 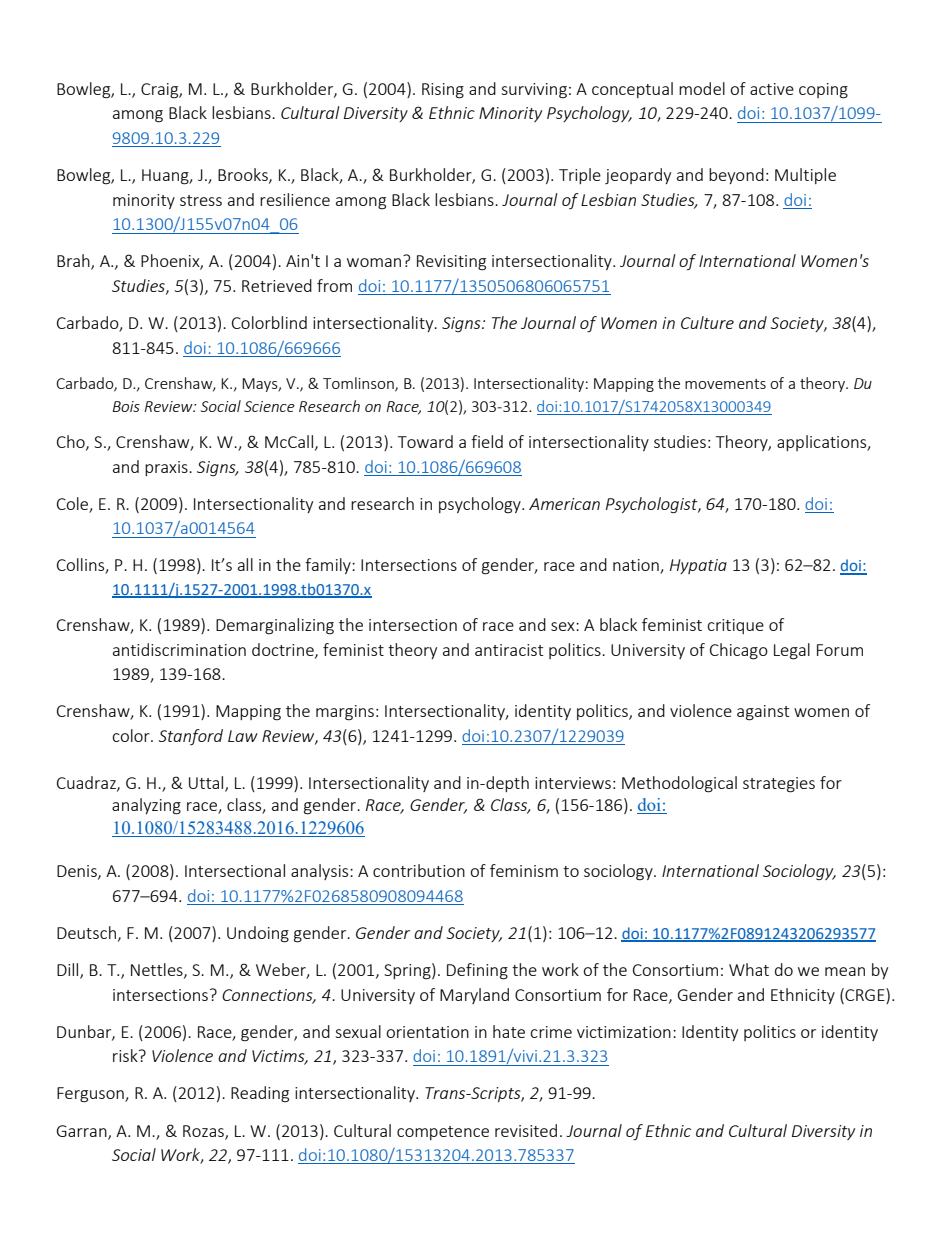 I want to click on doctrine, so click(x=284, y=650).
